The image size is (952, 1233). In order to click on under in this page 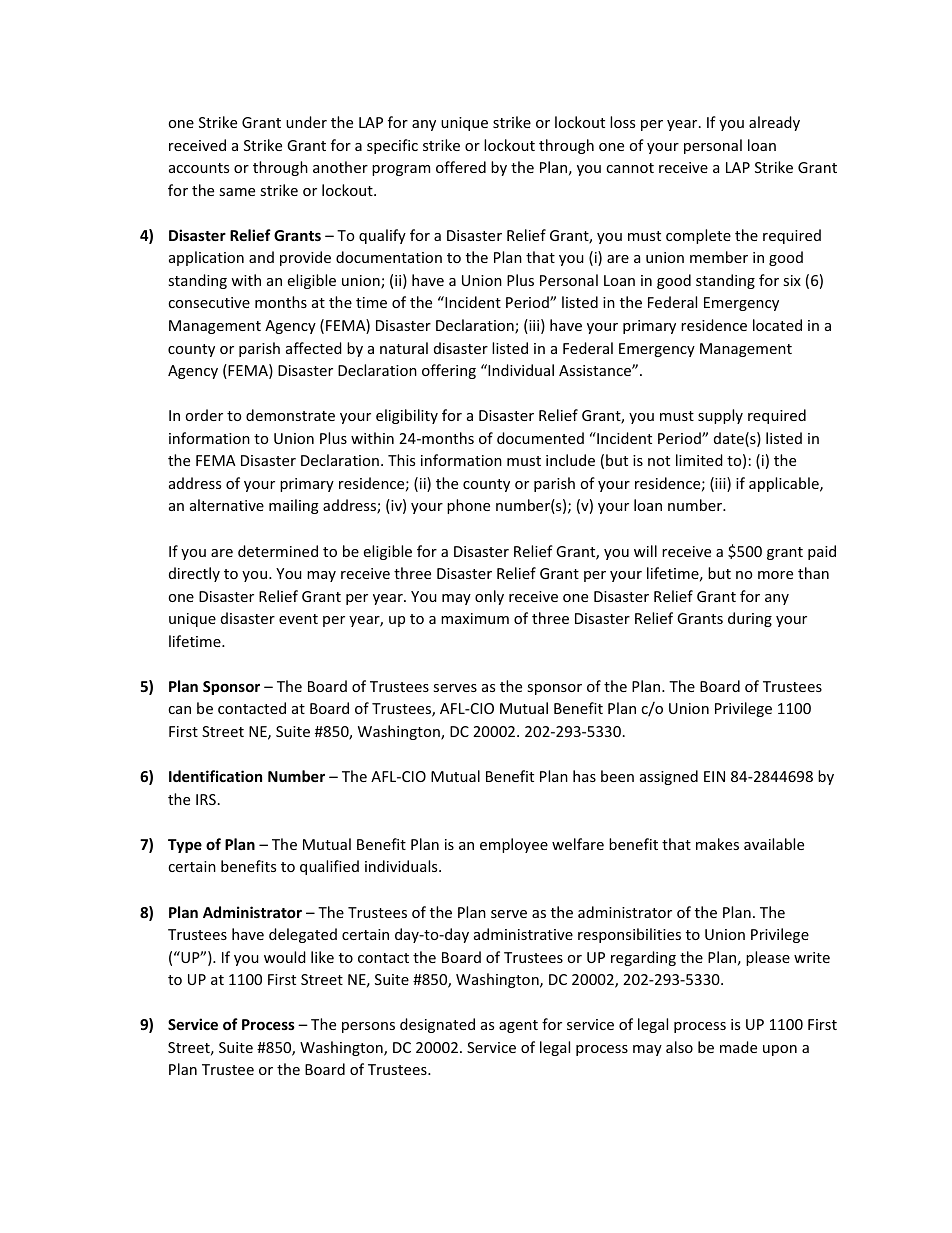, I will do `click(306, 122)`.
